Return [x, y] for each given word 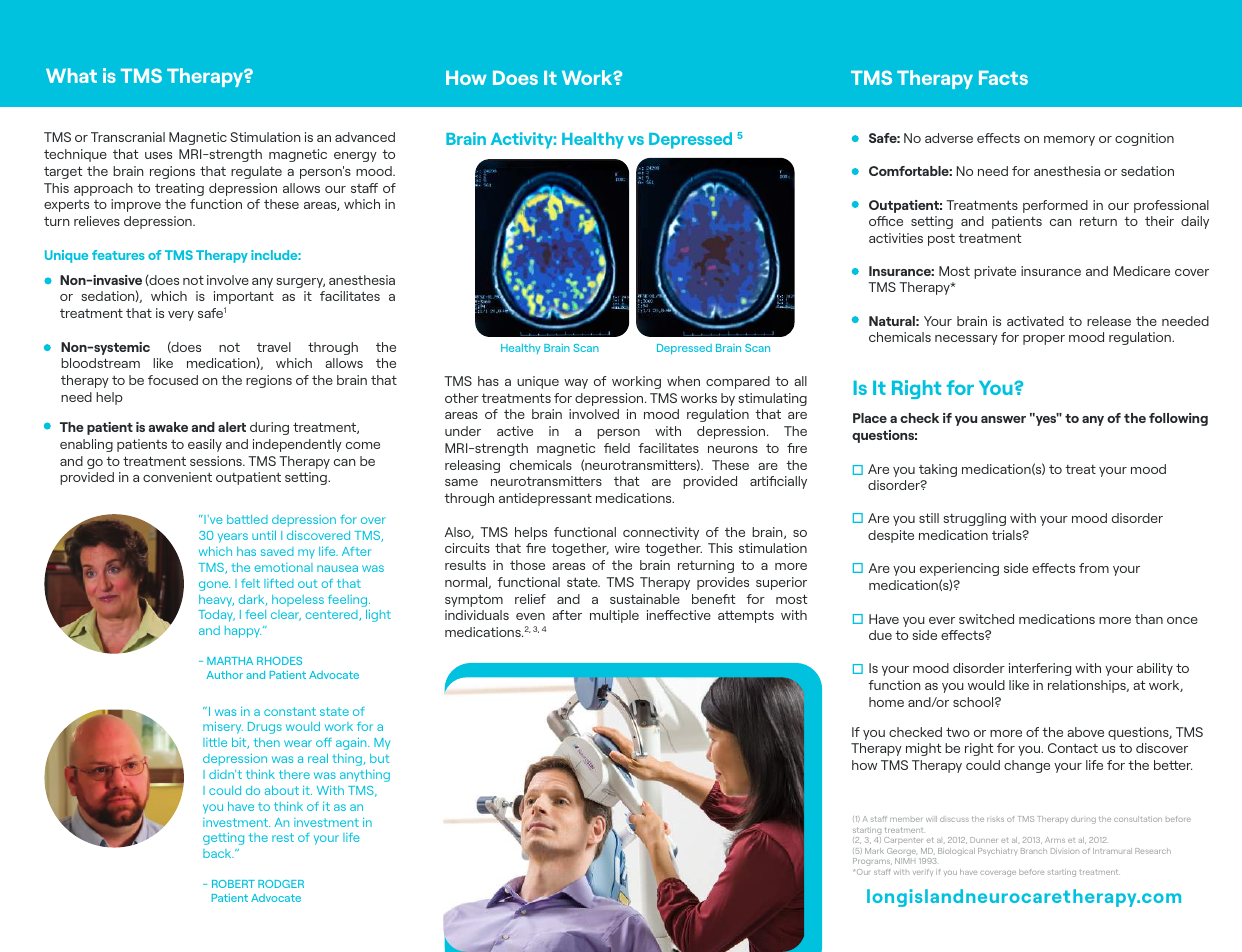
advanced [365, 137]
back [218, 853]
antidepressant [545, 499]
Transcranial [128, 137]
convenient [177, 477]
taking [938, 470]
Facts [1003, 78]
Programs [872, 862]
